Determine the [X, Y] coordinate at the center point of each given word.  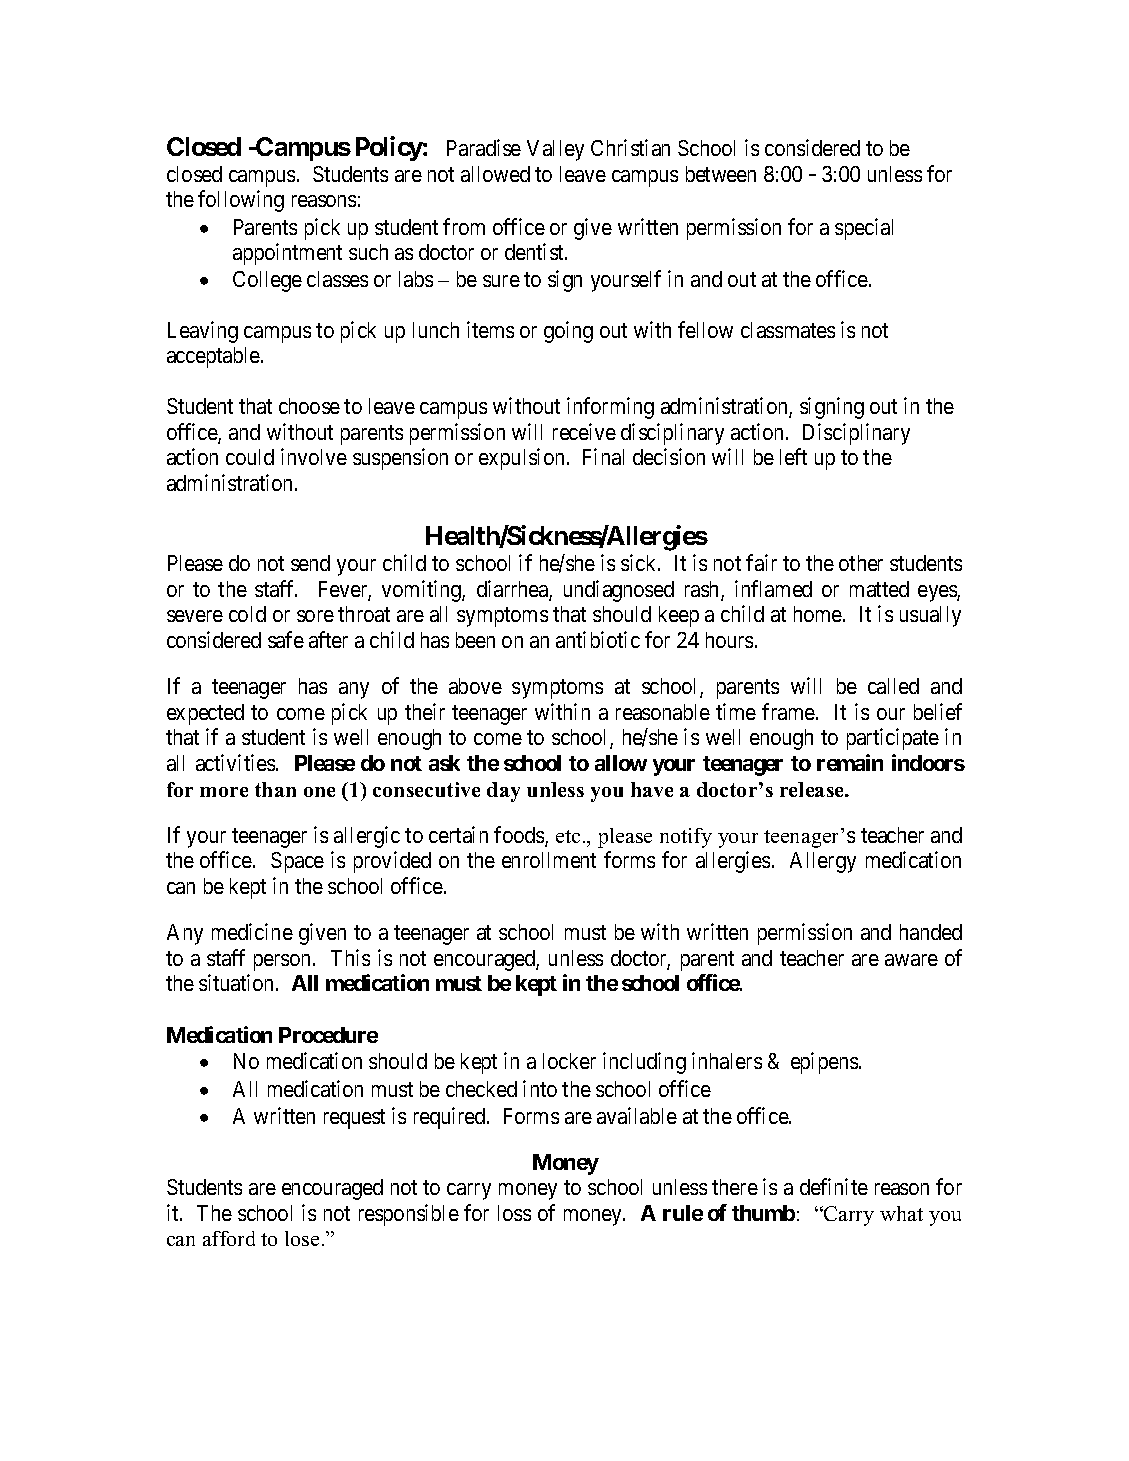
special [864, 229]
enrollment [549, 860]
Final [603, 456]
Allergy [823, 862]
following [241, 201]
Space [297, 862]
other [861, 563]
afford [229, 1238]
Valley [555, 150]
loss [514, 1213]
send [310, 563]
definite [834, 1186]
